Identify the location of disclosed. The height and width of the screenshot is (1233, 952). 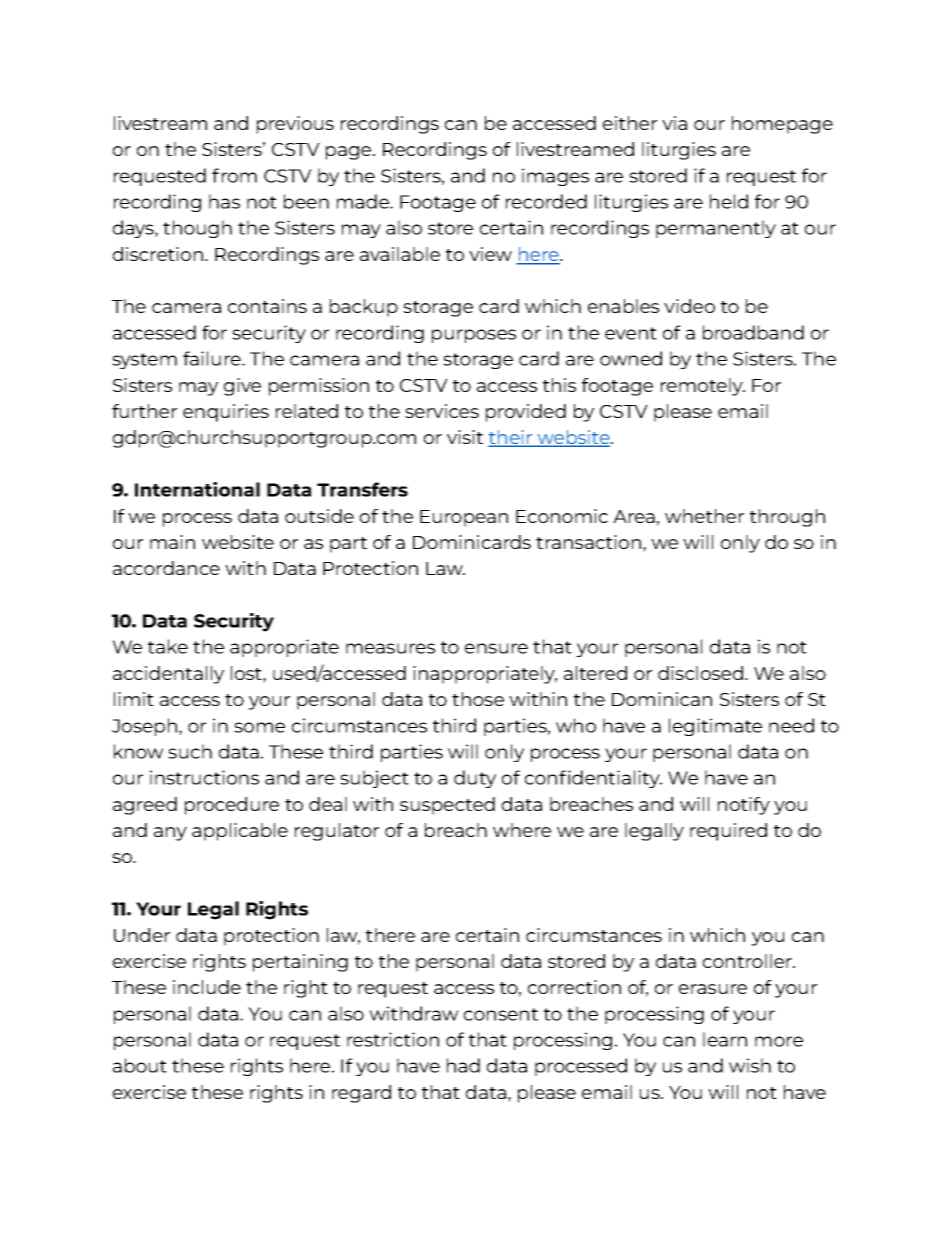
(700, 673).
